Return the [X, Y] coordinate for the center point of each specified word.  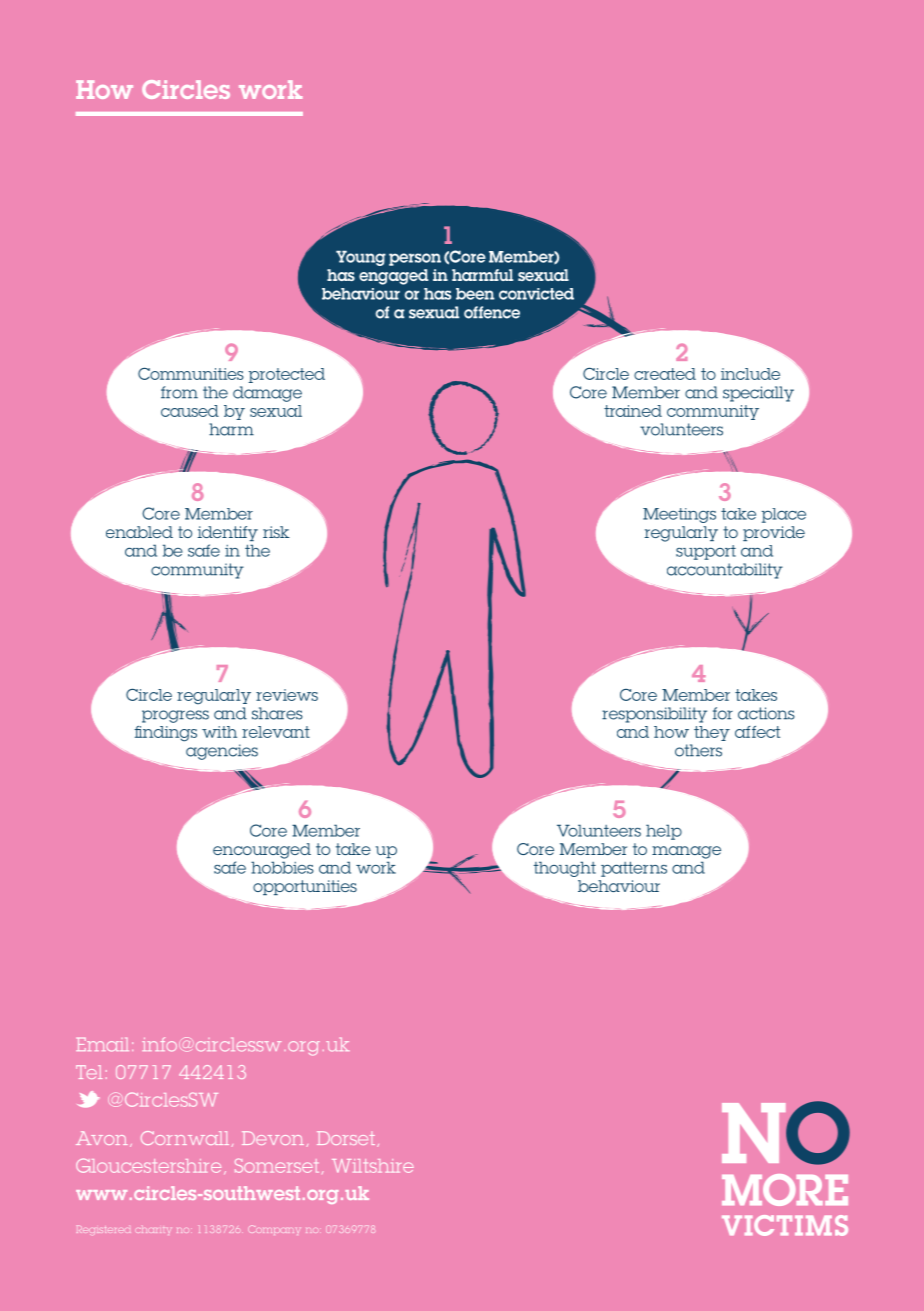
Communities [191, 373]
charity [152, 1230]
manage [686, 852]
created [665, 374]
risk [276, 532]
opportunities [305, 887]
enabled [139, 532]
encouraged [262, 851]
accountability [725, 571]
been [475, 294]
